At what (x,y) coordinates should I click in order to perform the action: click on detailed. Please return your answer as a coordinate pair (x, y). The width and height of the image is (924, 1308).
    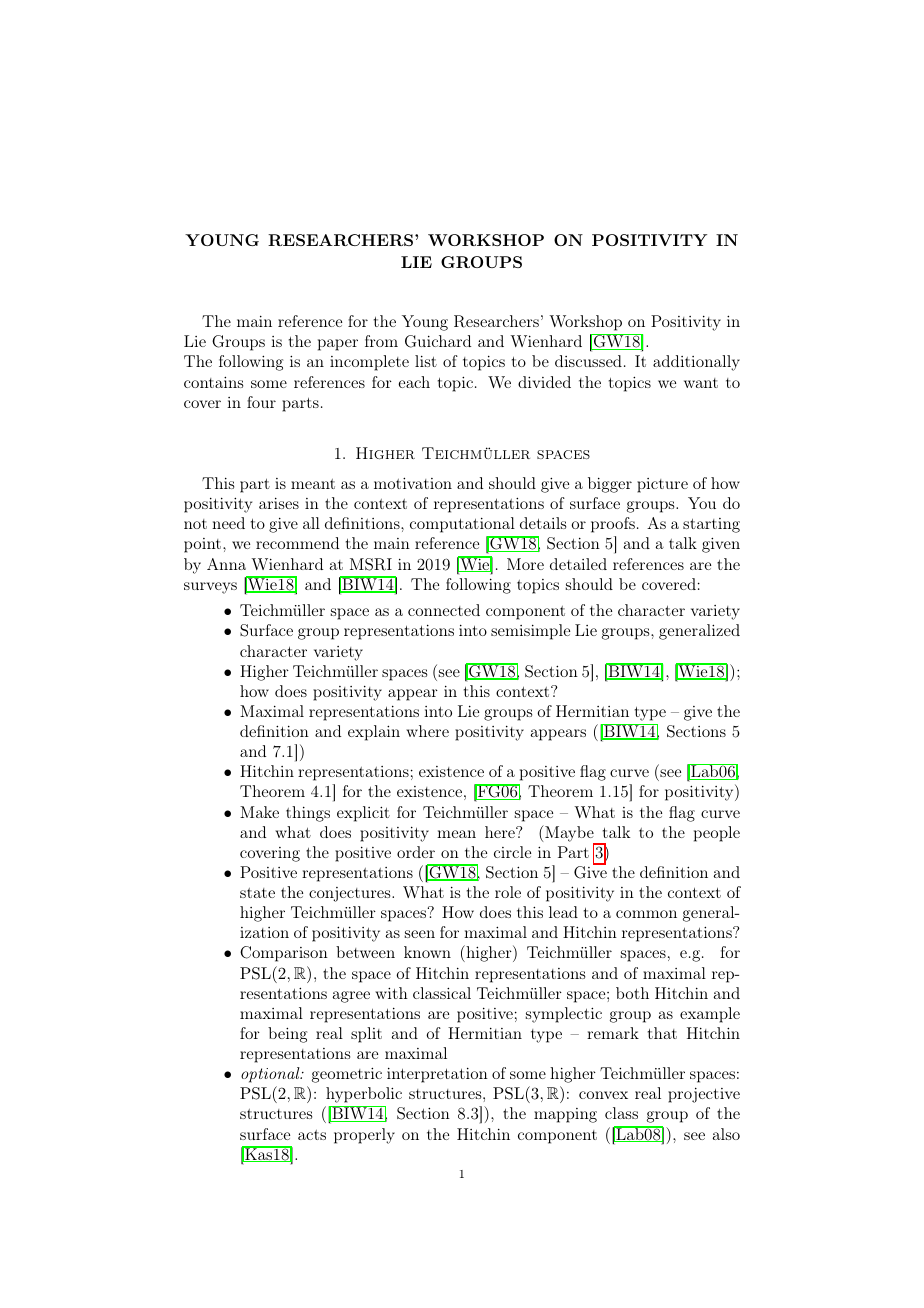
    Looking at the image, I should click on (578, 564).
